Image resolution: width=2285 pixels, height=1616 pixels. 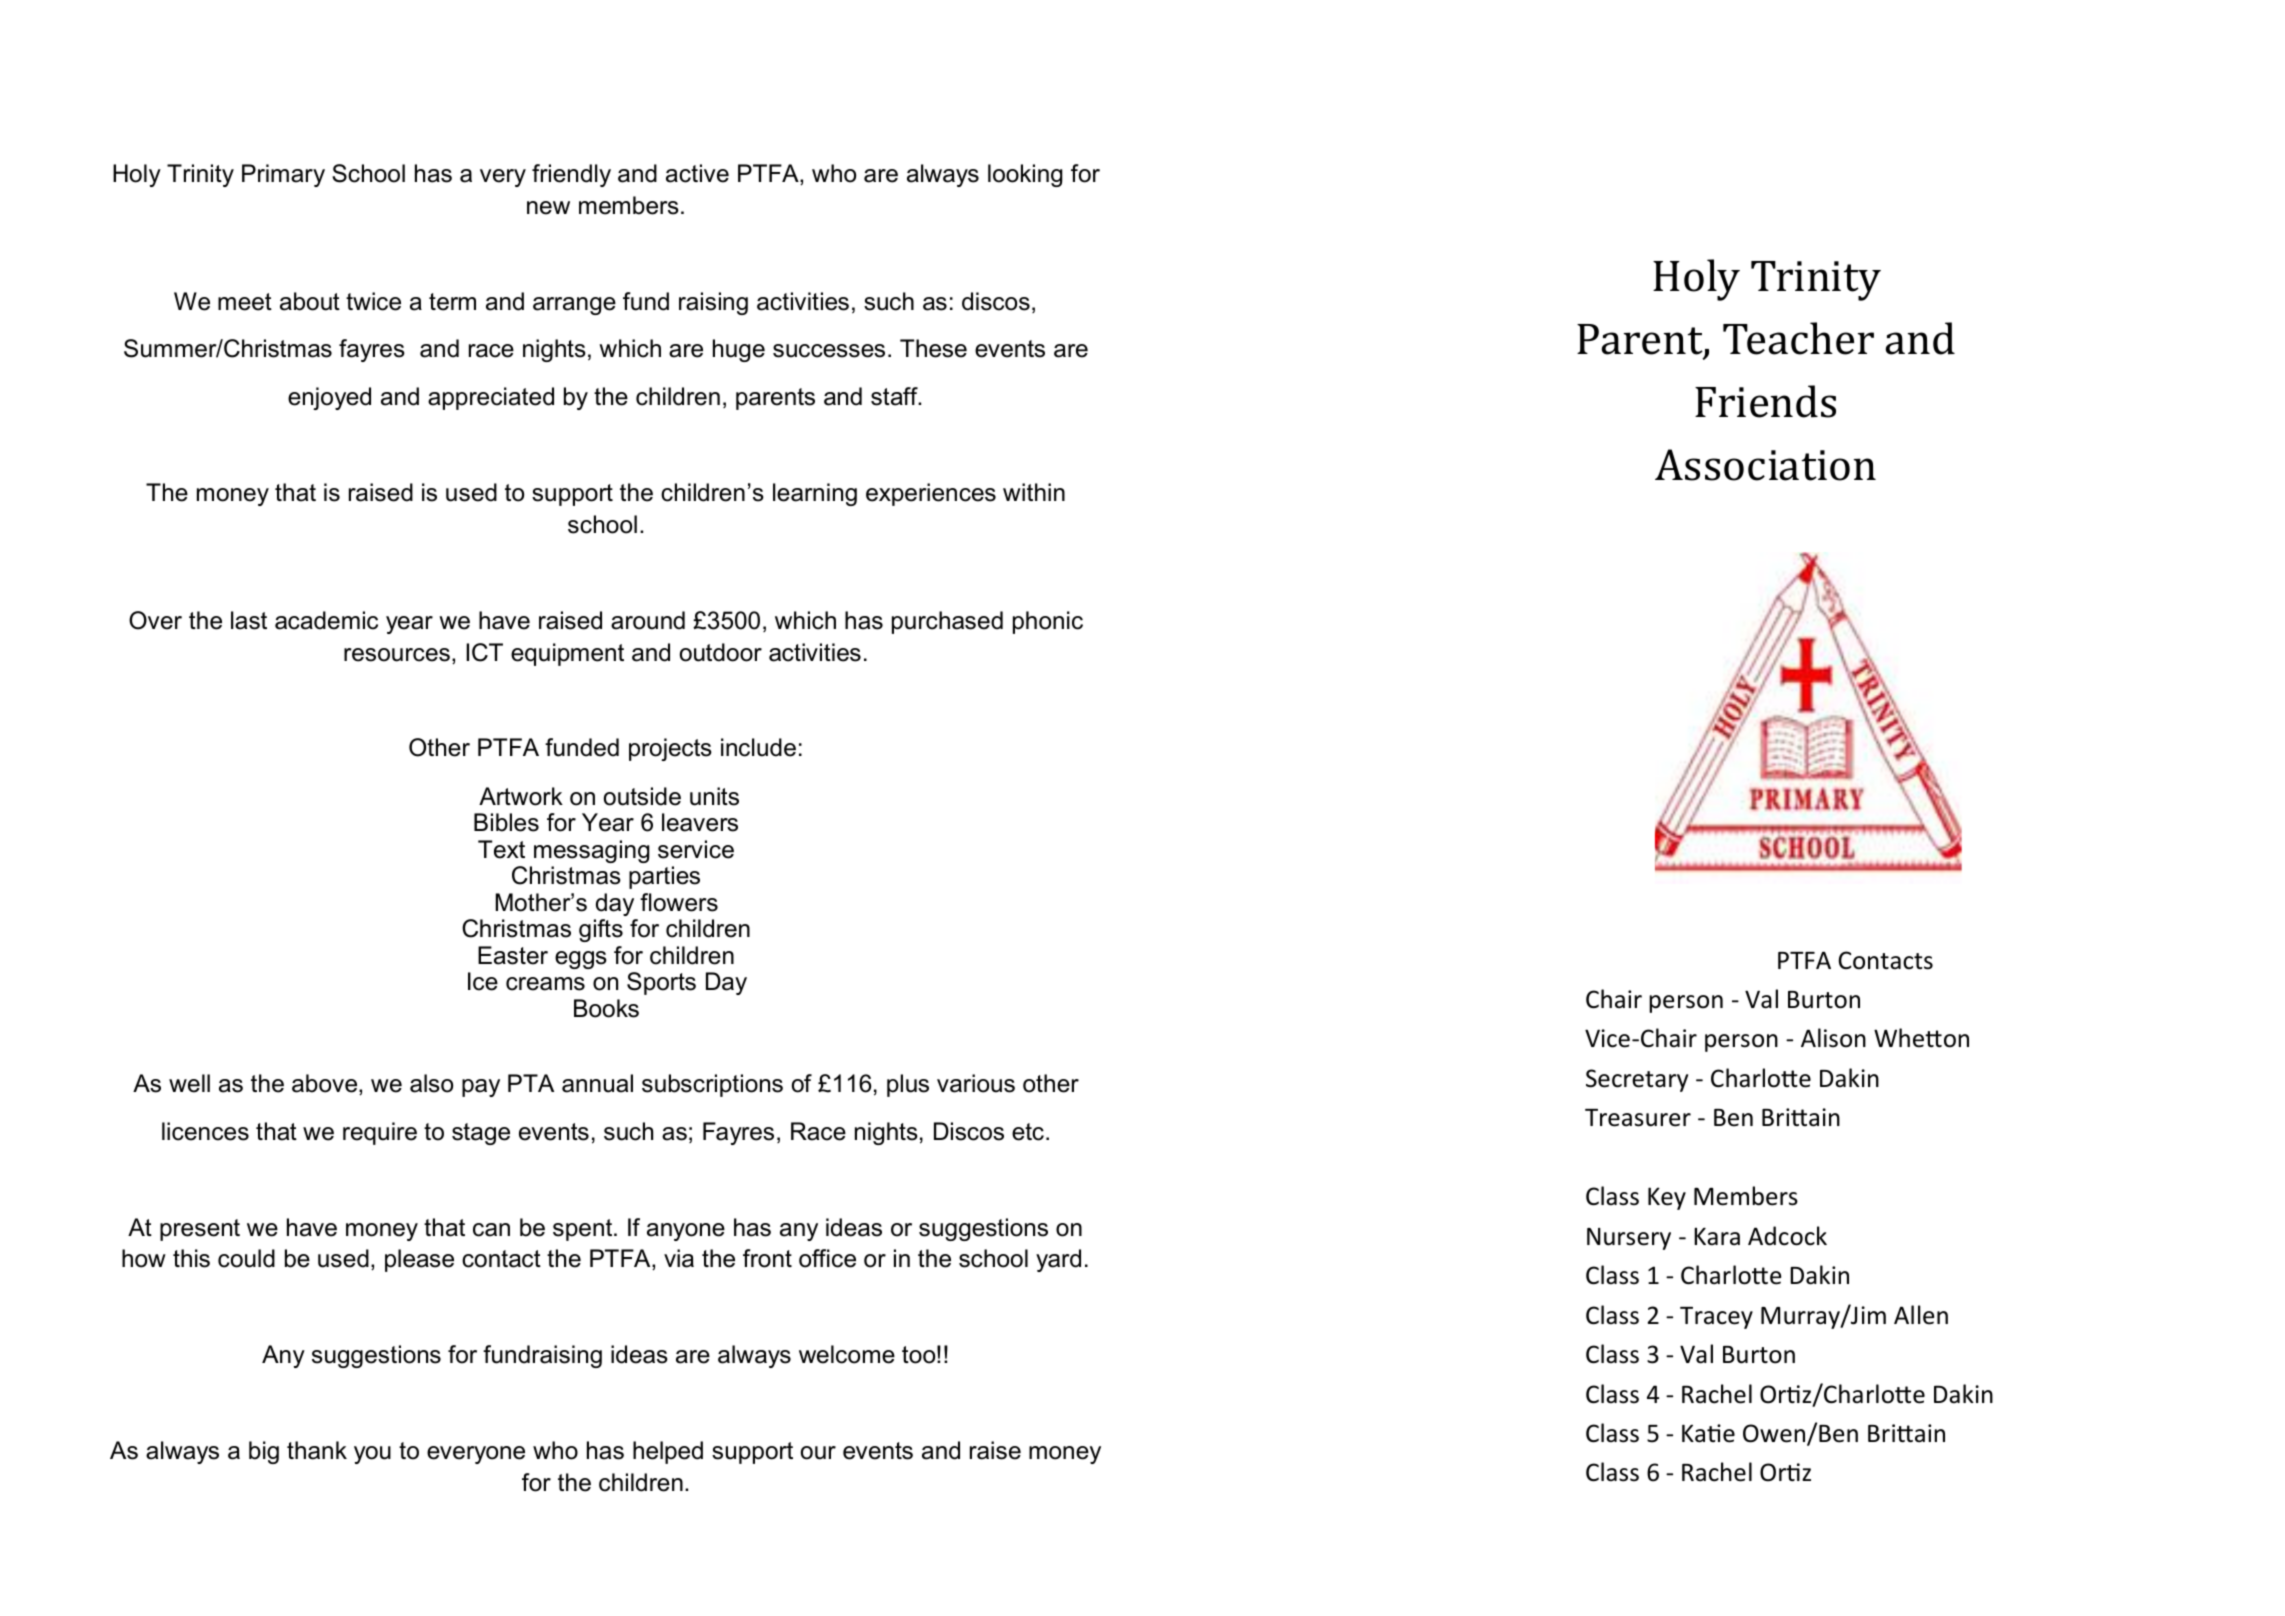 I want to click on Association, so click(x=1765, y=465).
